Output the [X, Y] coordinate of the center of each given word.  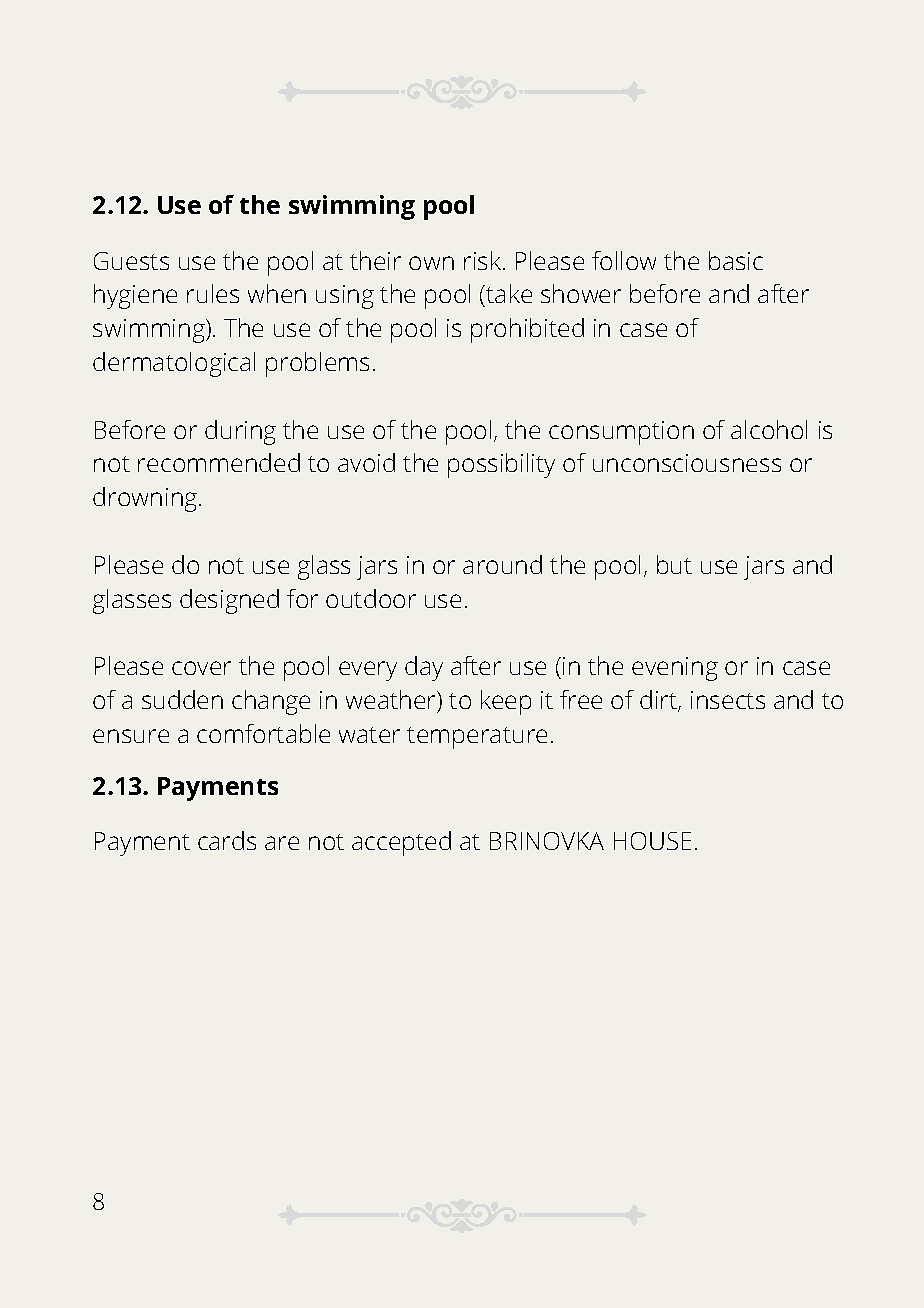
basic [736, 260]
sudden [182, 699]
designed [229, 601]
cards [227, 840]
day [424, 668]
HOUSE [652, 841]
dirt [659, 701]
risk [482, 260]
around [502, 564]
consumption [621, 433]
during [240, 432]
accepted [401, 843]
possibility [501, 465]
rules [213, 293]
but [674, 564]
